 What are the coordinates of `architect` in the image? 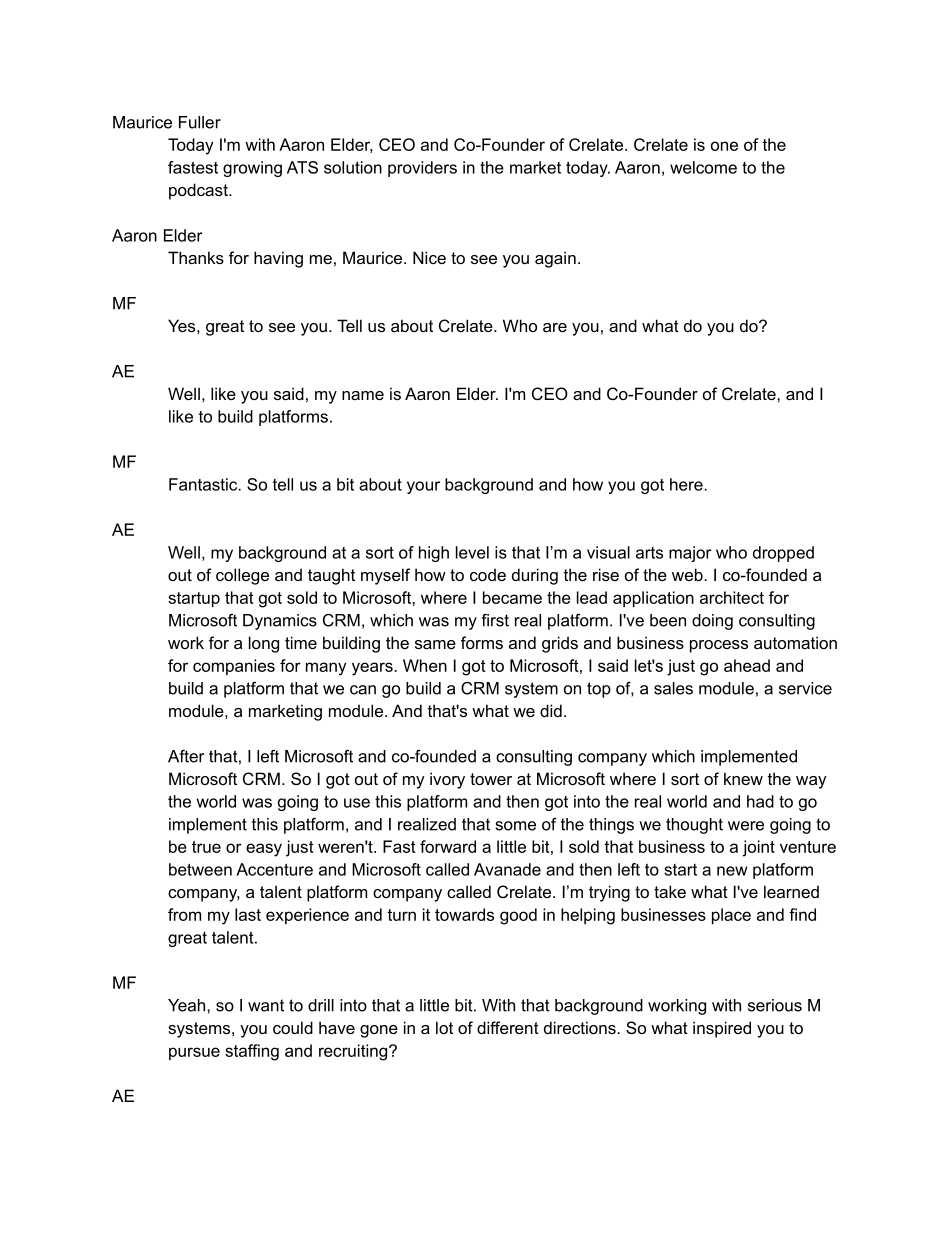 It's located at (732, 597).
